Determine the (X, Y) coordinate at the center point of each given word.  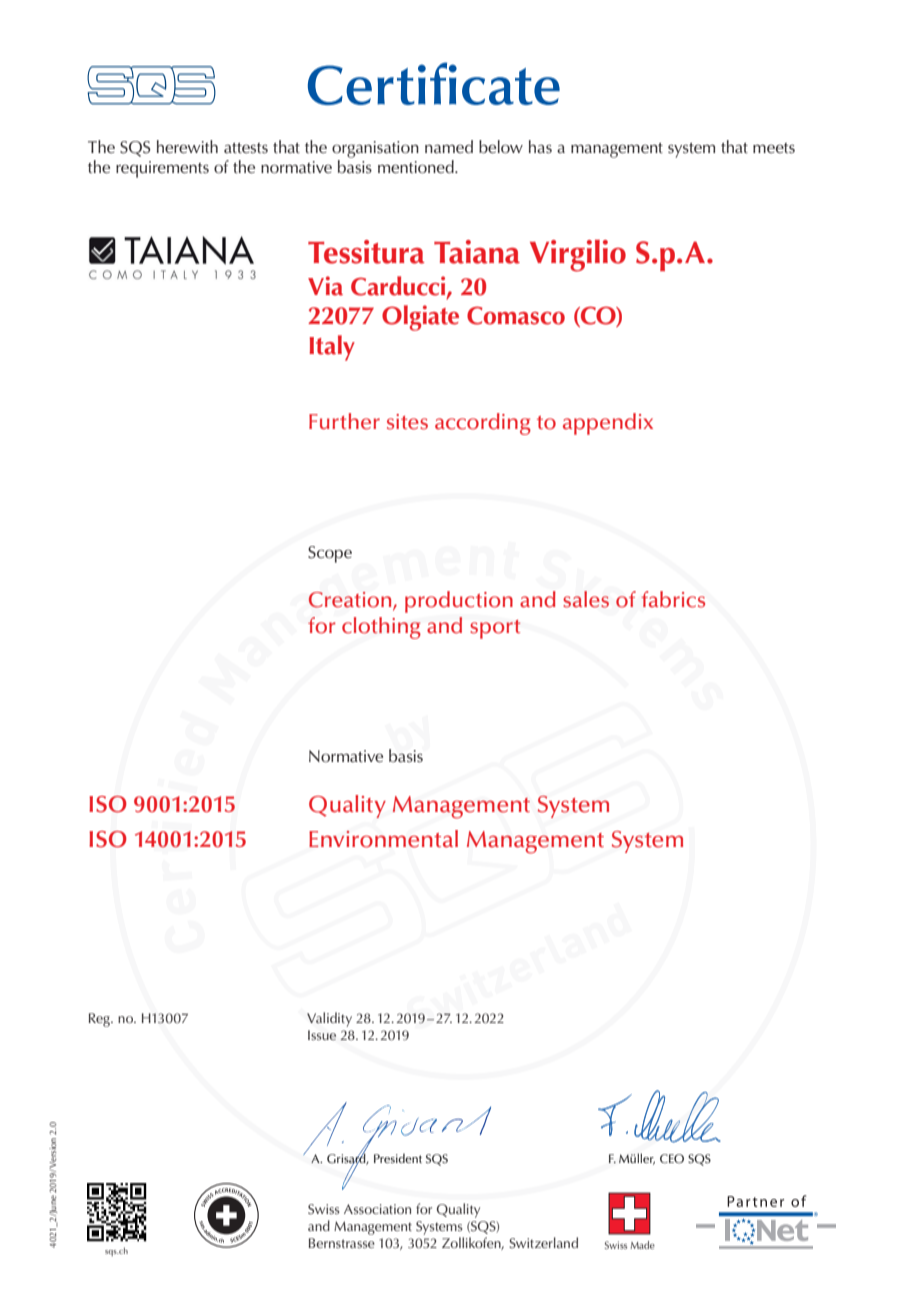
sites (407, 422)
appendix (608, 424)
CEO (672, 1159)
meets (774, 148)
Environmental (383, 839)
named (449, 147)
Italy (332, 348)
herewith (187, 147)
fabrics (673, 599)
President (398, 1158)
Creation (351, 600)
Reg (100, 1020)
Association (377, 1209)
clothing (381, 628)
